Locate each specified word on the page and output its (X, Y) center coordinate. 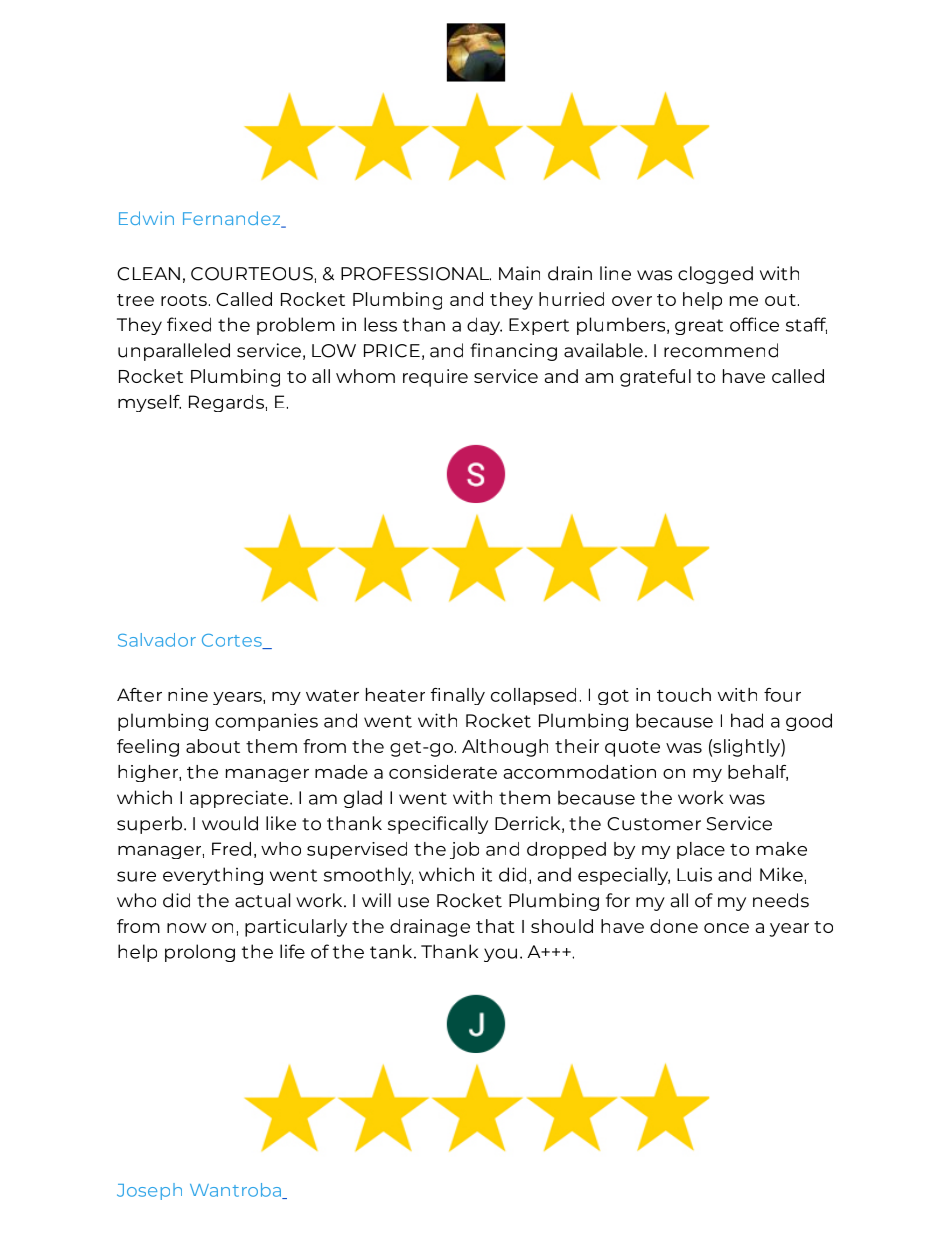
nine (188, 695)
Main (519, 273)
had (747, 720)
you (500, 955)
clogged (715, 275)
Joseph (149, 1191)
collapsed (533, 696)
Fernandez (233, 219)
